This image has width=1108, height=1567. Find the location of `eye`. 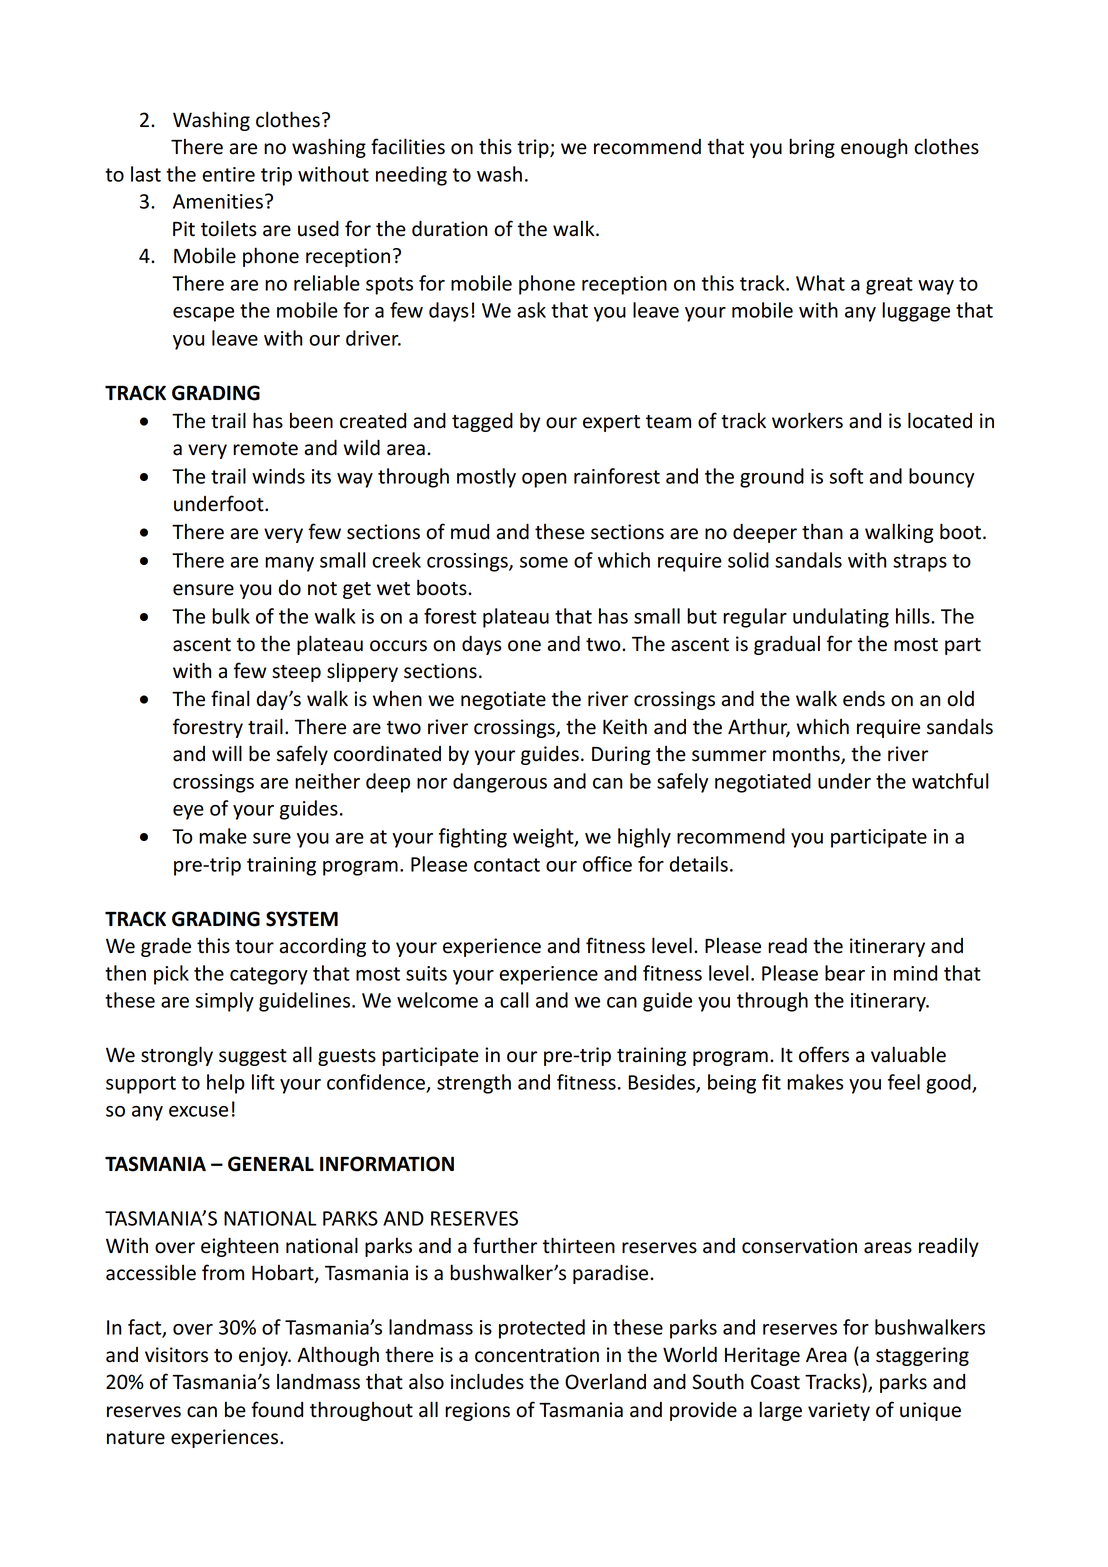

eye is located at coordinates (188, 812).
